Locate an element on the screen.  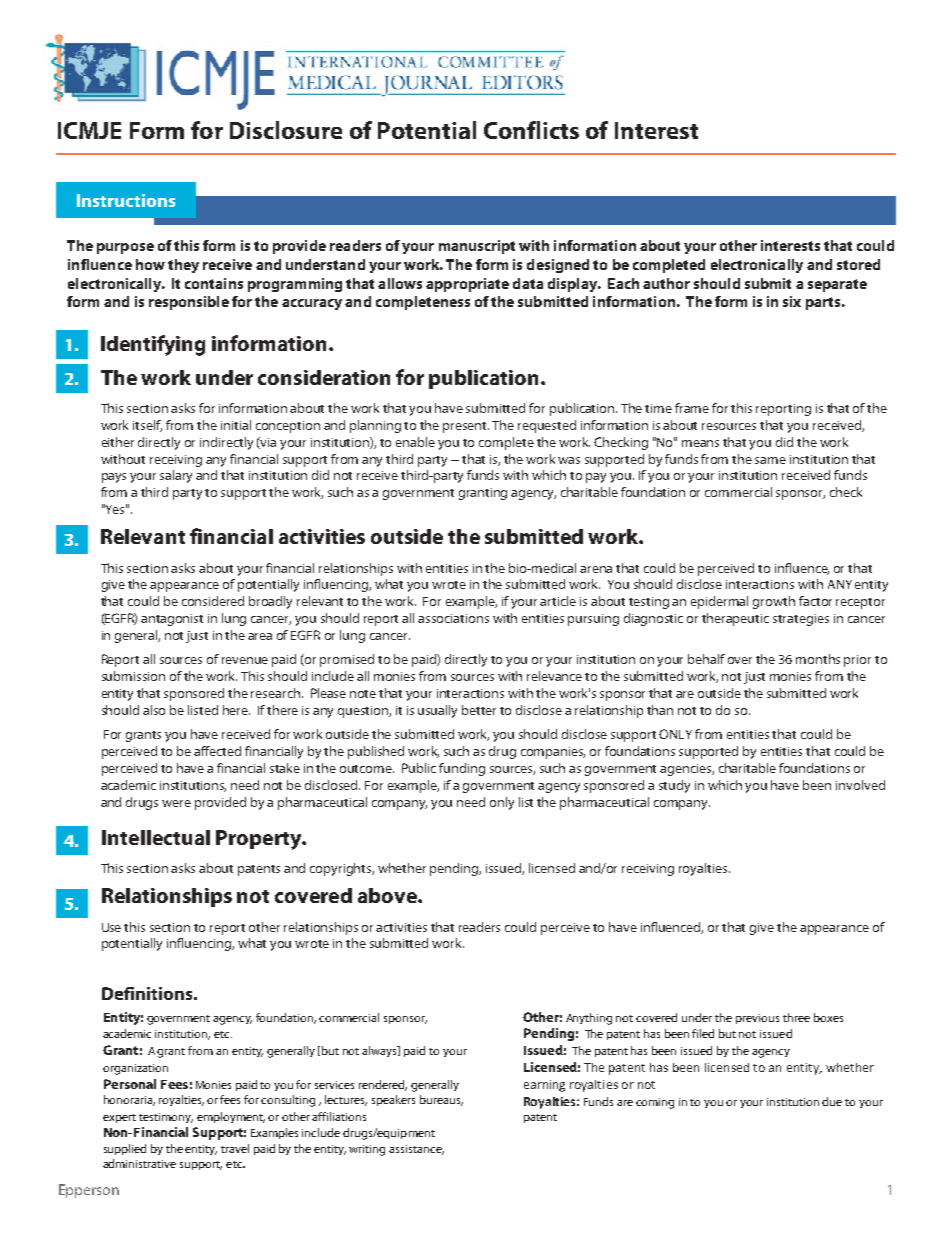
affected is located at coordinates (217, 751).
